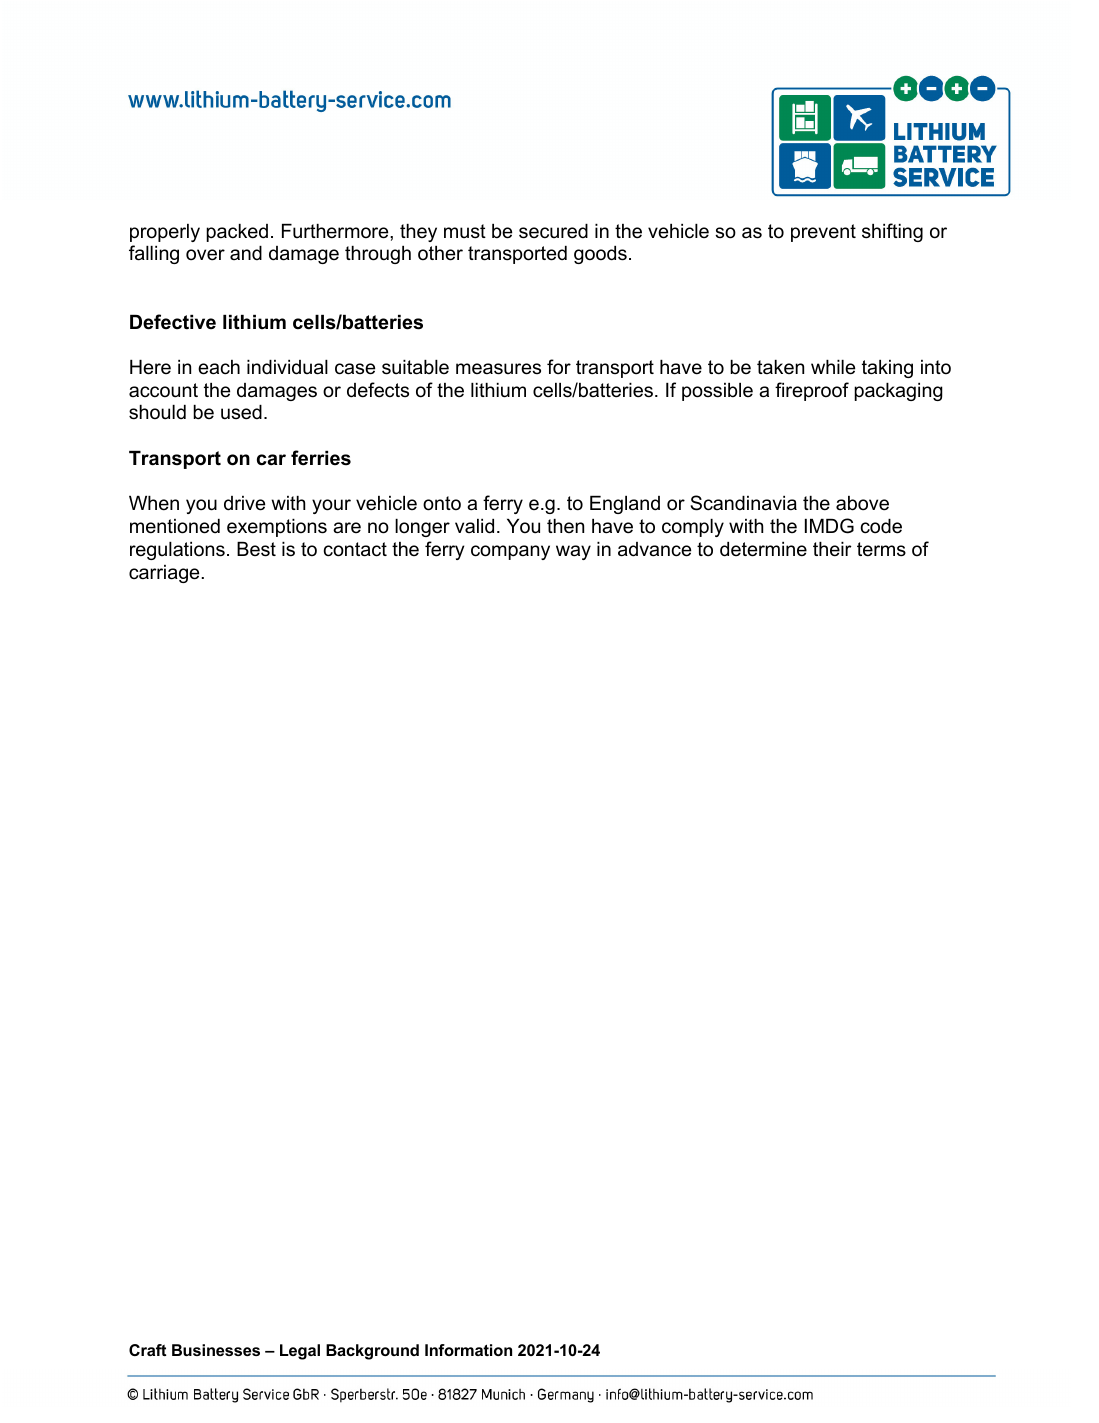 The height and width of the page is (1423, 1099). I want to click on their, so click(832, 549).
